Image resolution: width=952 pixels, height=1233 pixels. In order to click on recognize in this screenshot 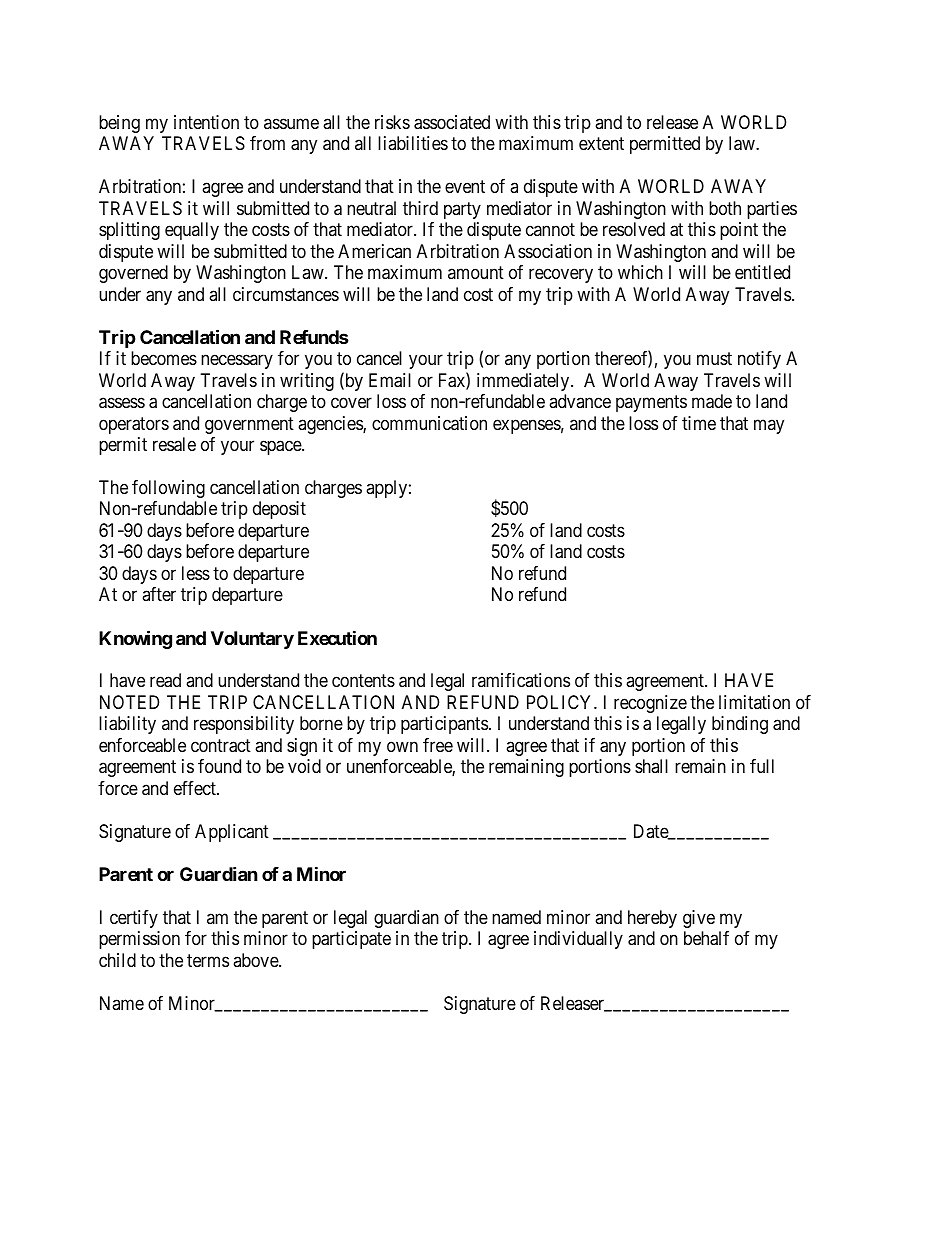, I will do `click(650, 704)`.
